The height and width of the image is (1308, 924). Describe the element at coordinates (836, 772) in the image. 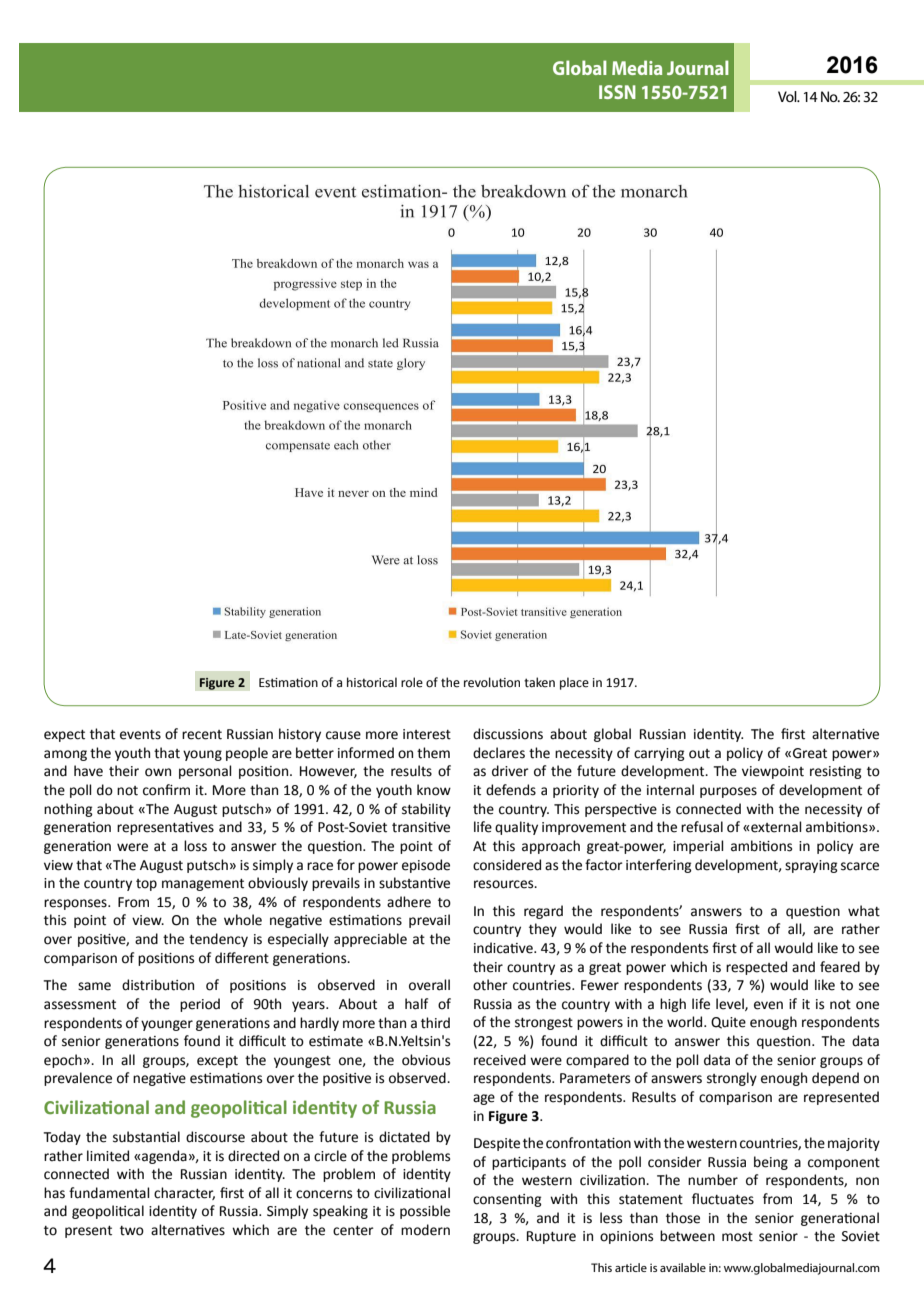

I see `resisting` at that location.
